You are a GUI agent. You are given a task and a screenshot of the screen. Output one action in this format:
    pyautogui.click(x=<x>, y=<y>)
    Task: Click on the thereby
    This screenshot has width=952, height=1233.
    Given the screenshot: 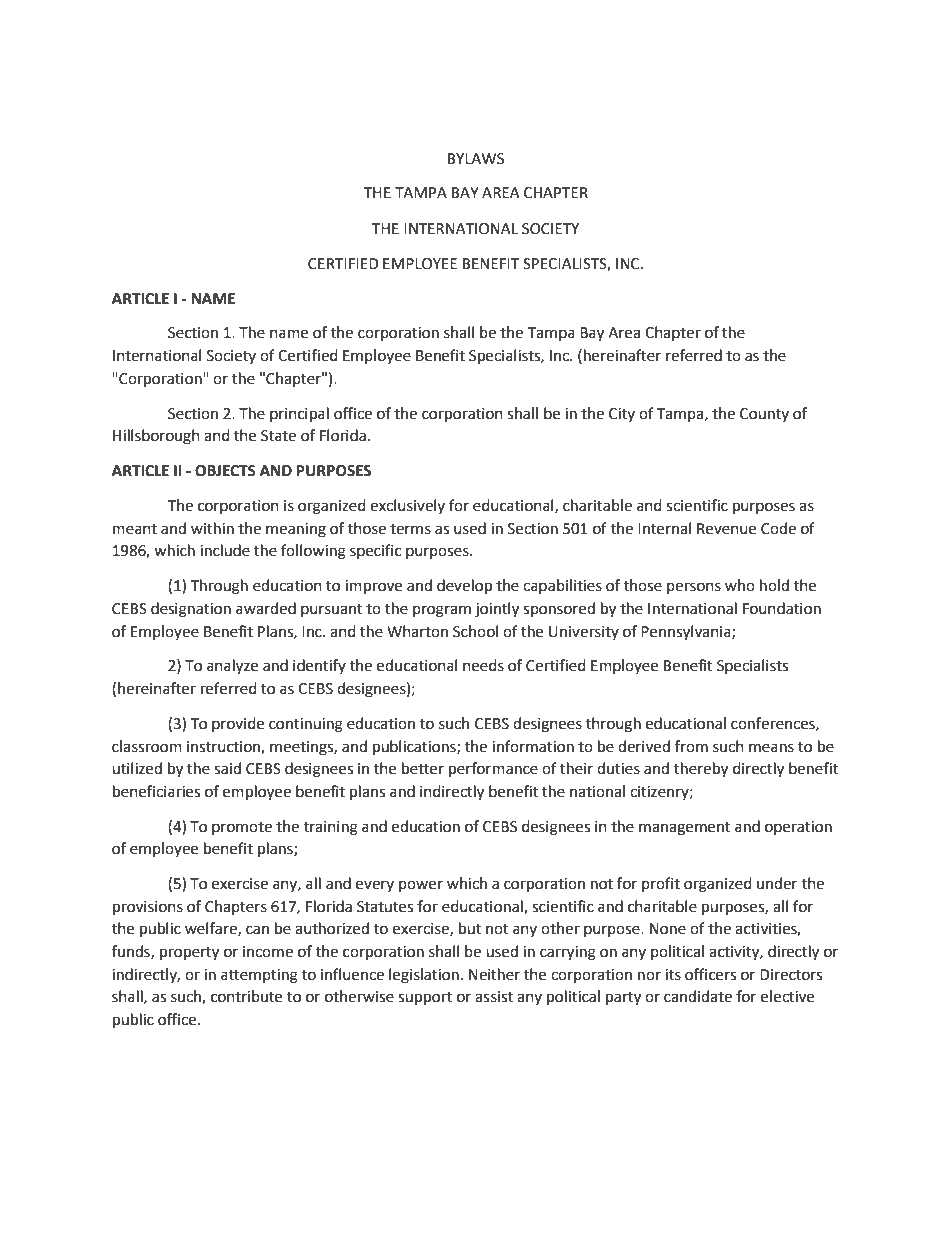 What is the action you would take?
    pyautogui.click(x=701, y=770)
